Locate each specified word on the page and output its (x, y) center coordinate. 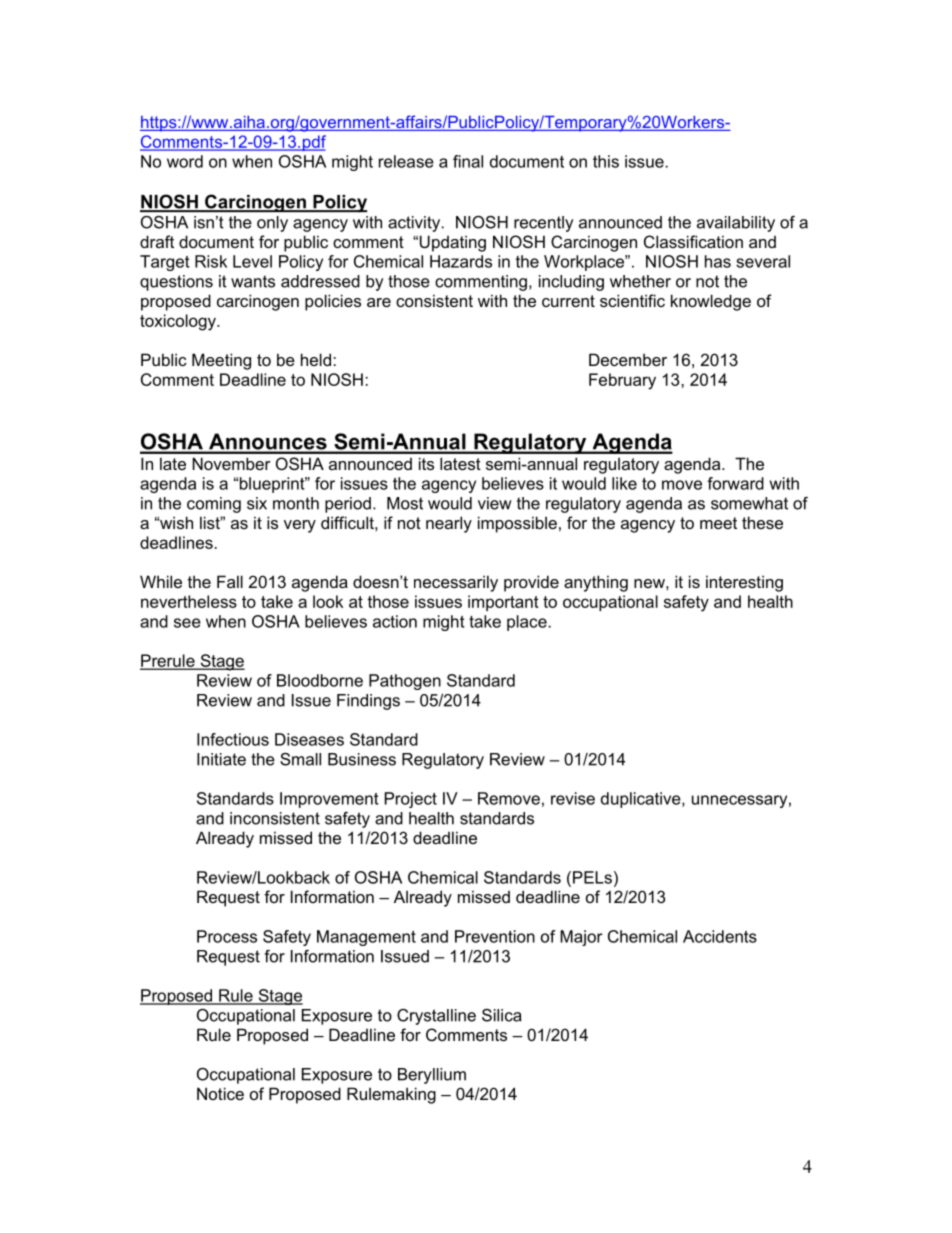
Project (411, 800)
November (231, 463)
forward (735, 483)
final (468, 161)
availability (736, 224)
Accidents (720, 936)
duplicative (642, 800)
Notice (220, 1093)
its (426, 463)
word (185, 161)
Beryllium (432, 1076)
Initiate (221, 759)
